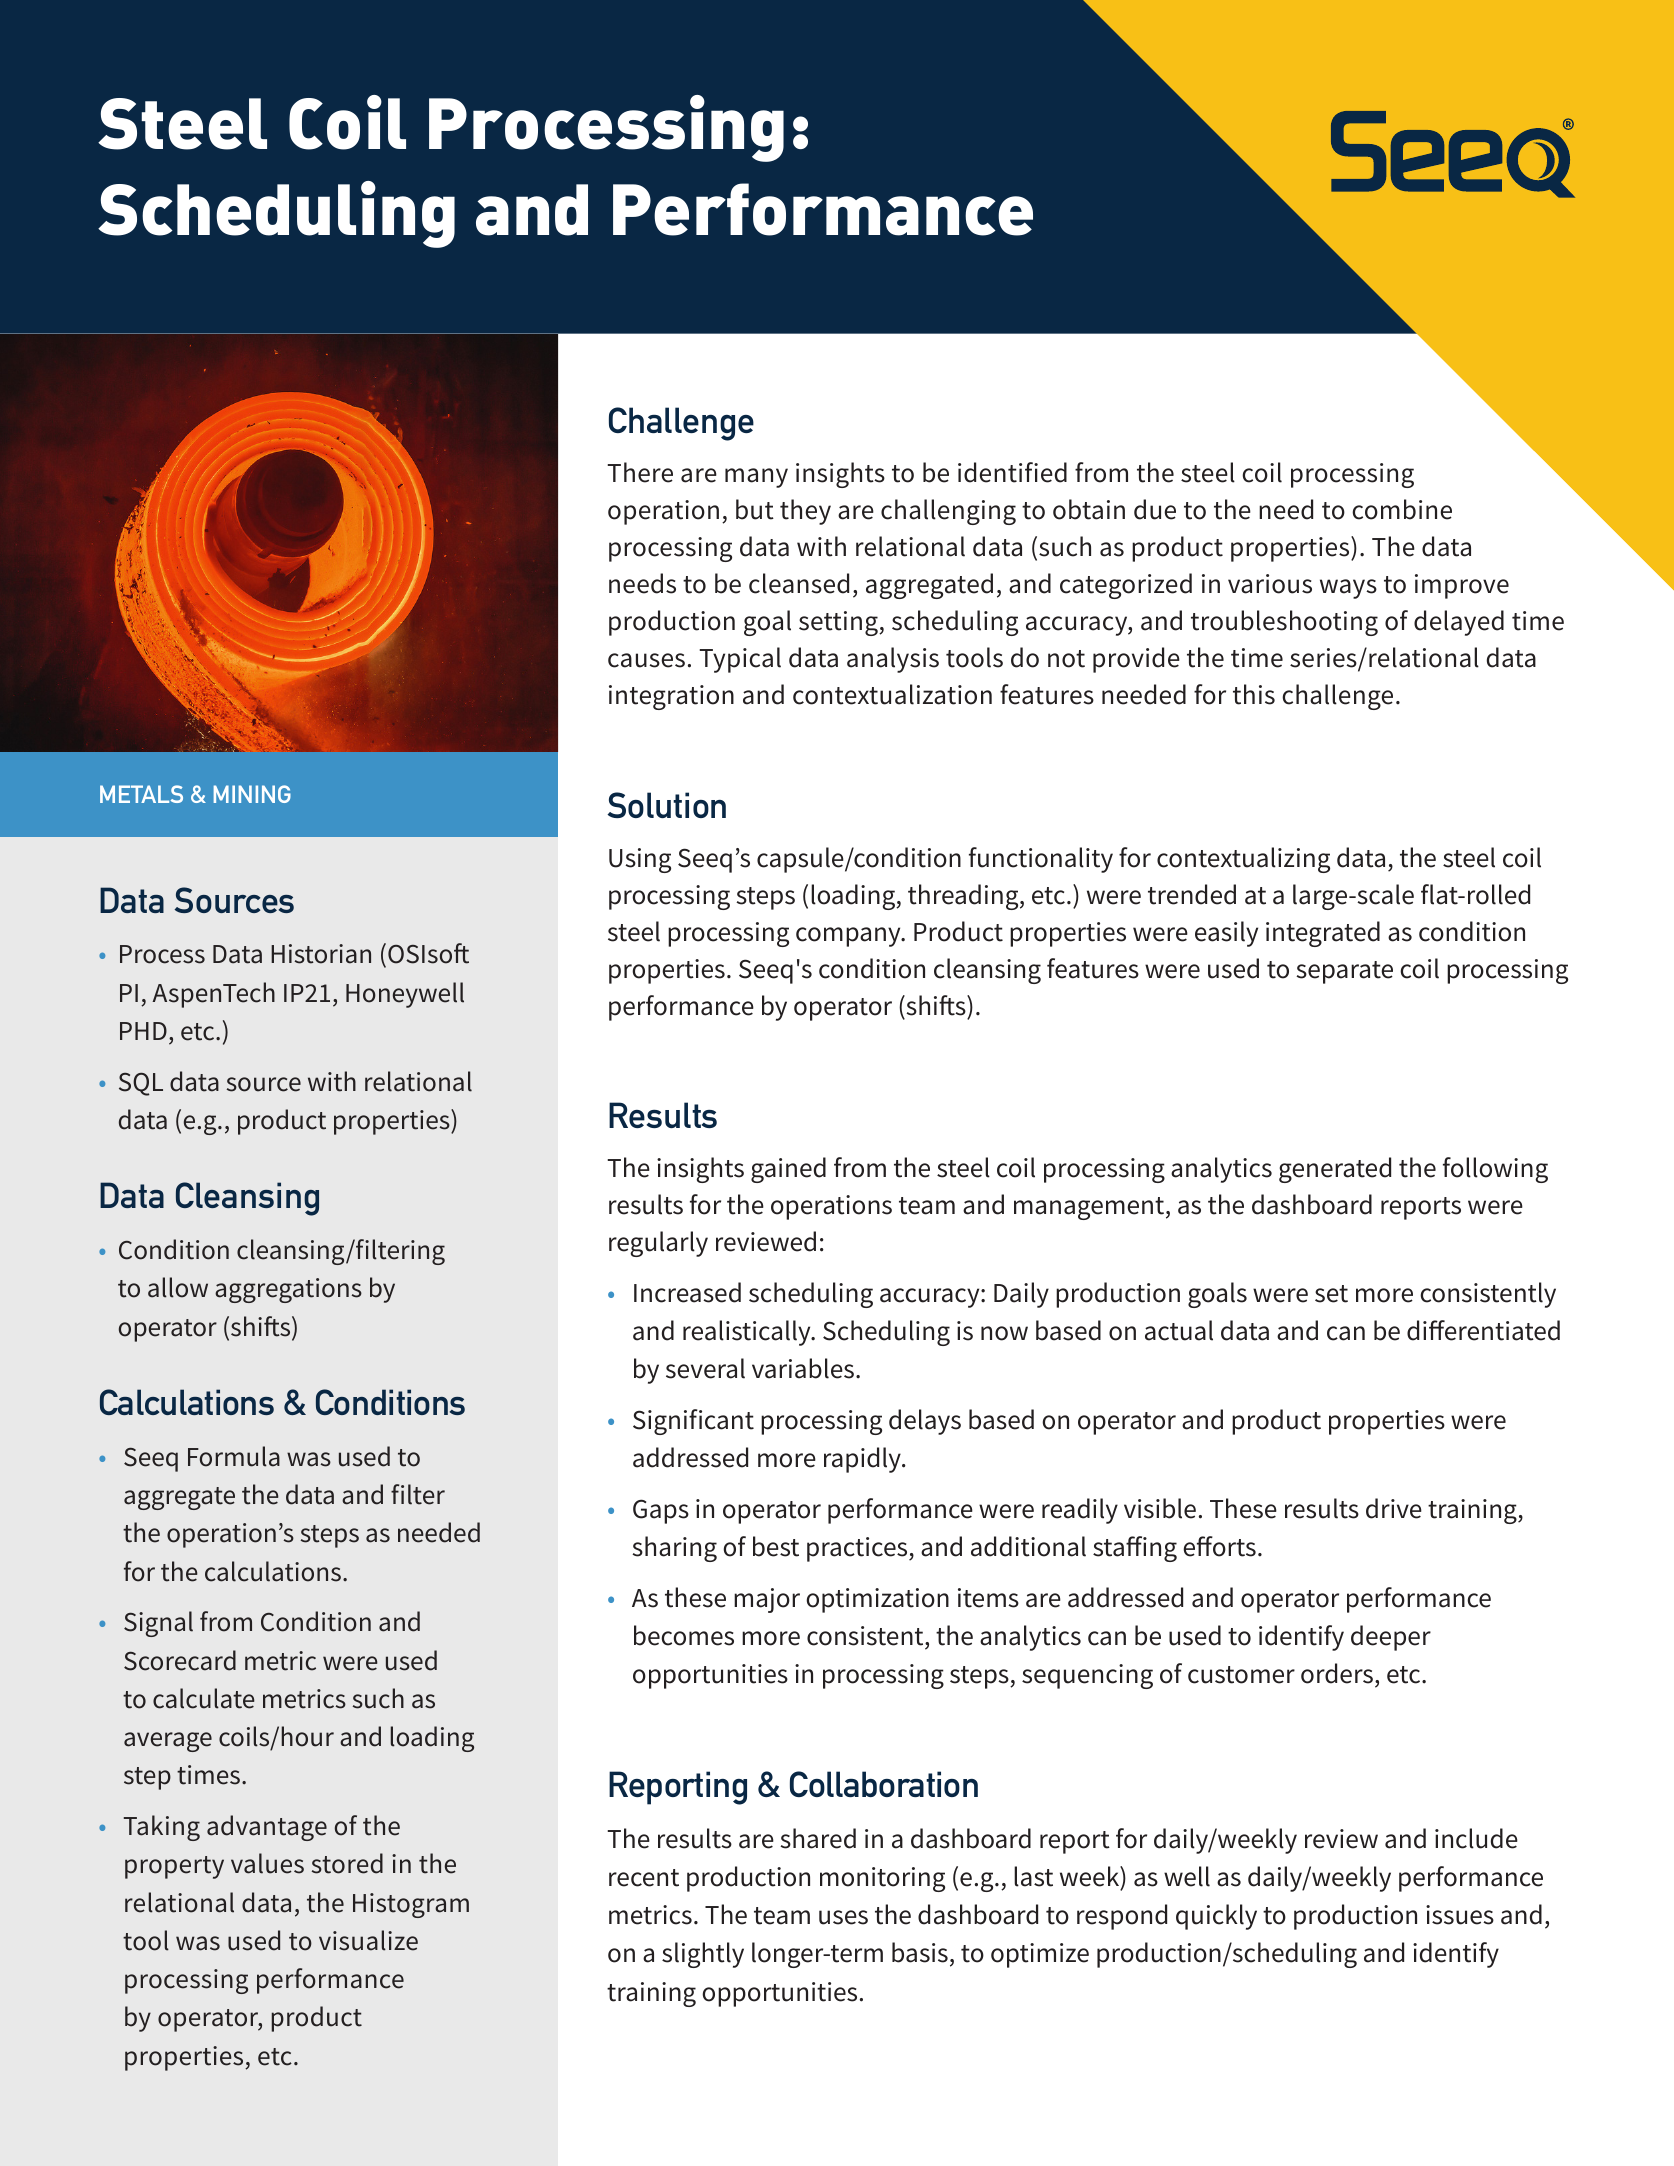 The width and height of the document is (1674, 2166). What do you see at coordinates (1394, 1508) in the document?
I see `drive` at bounding box center [1394, 1508].
